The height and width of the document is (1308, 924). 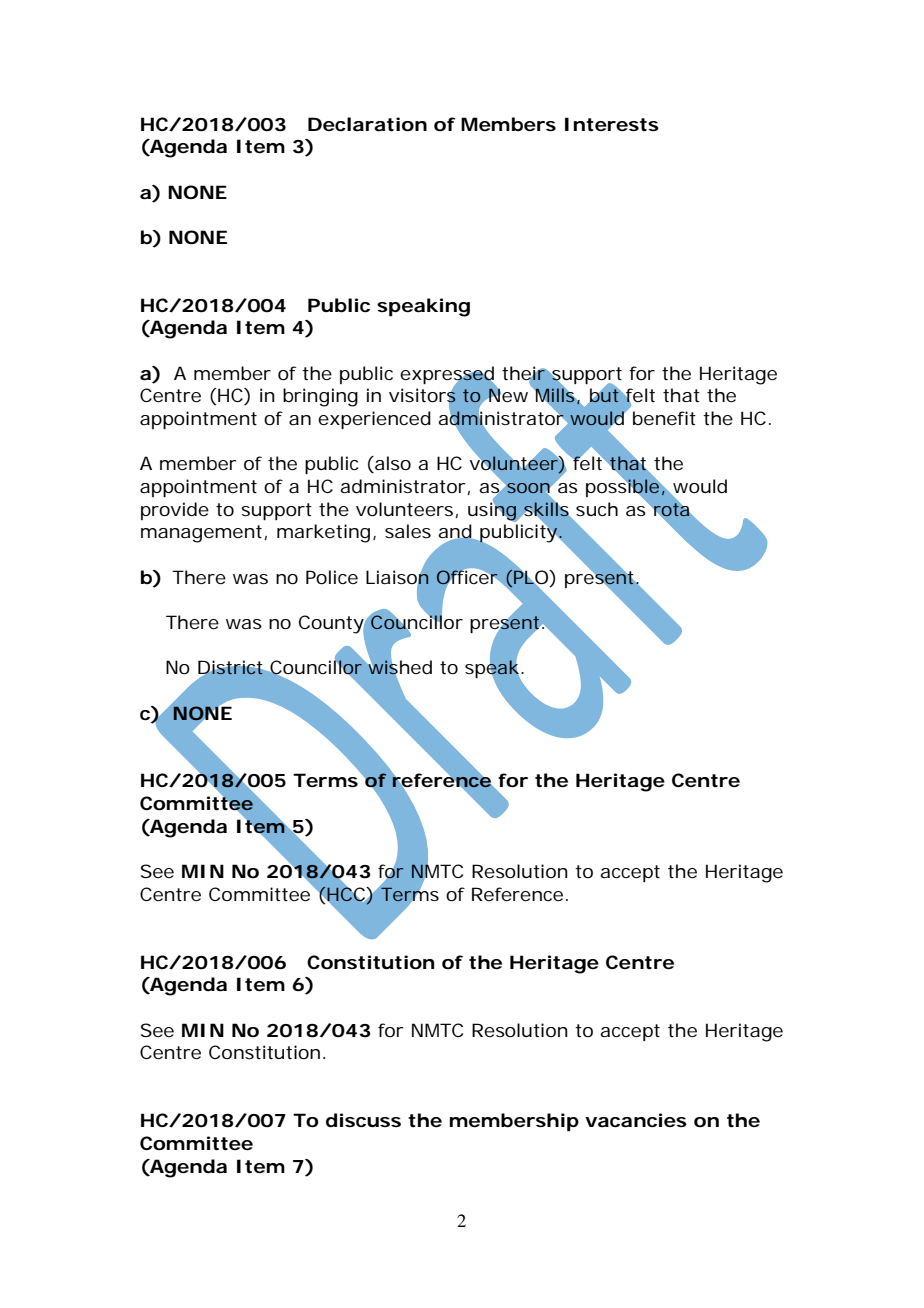 I want to click on Declaration, so click(x=367, y=124).
